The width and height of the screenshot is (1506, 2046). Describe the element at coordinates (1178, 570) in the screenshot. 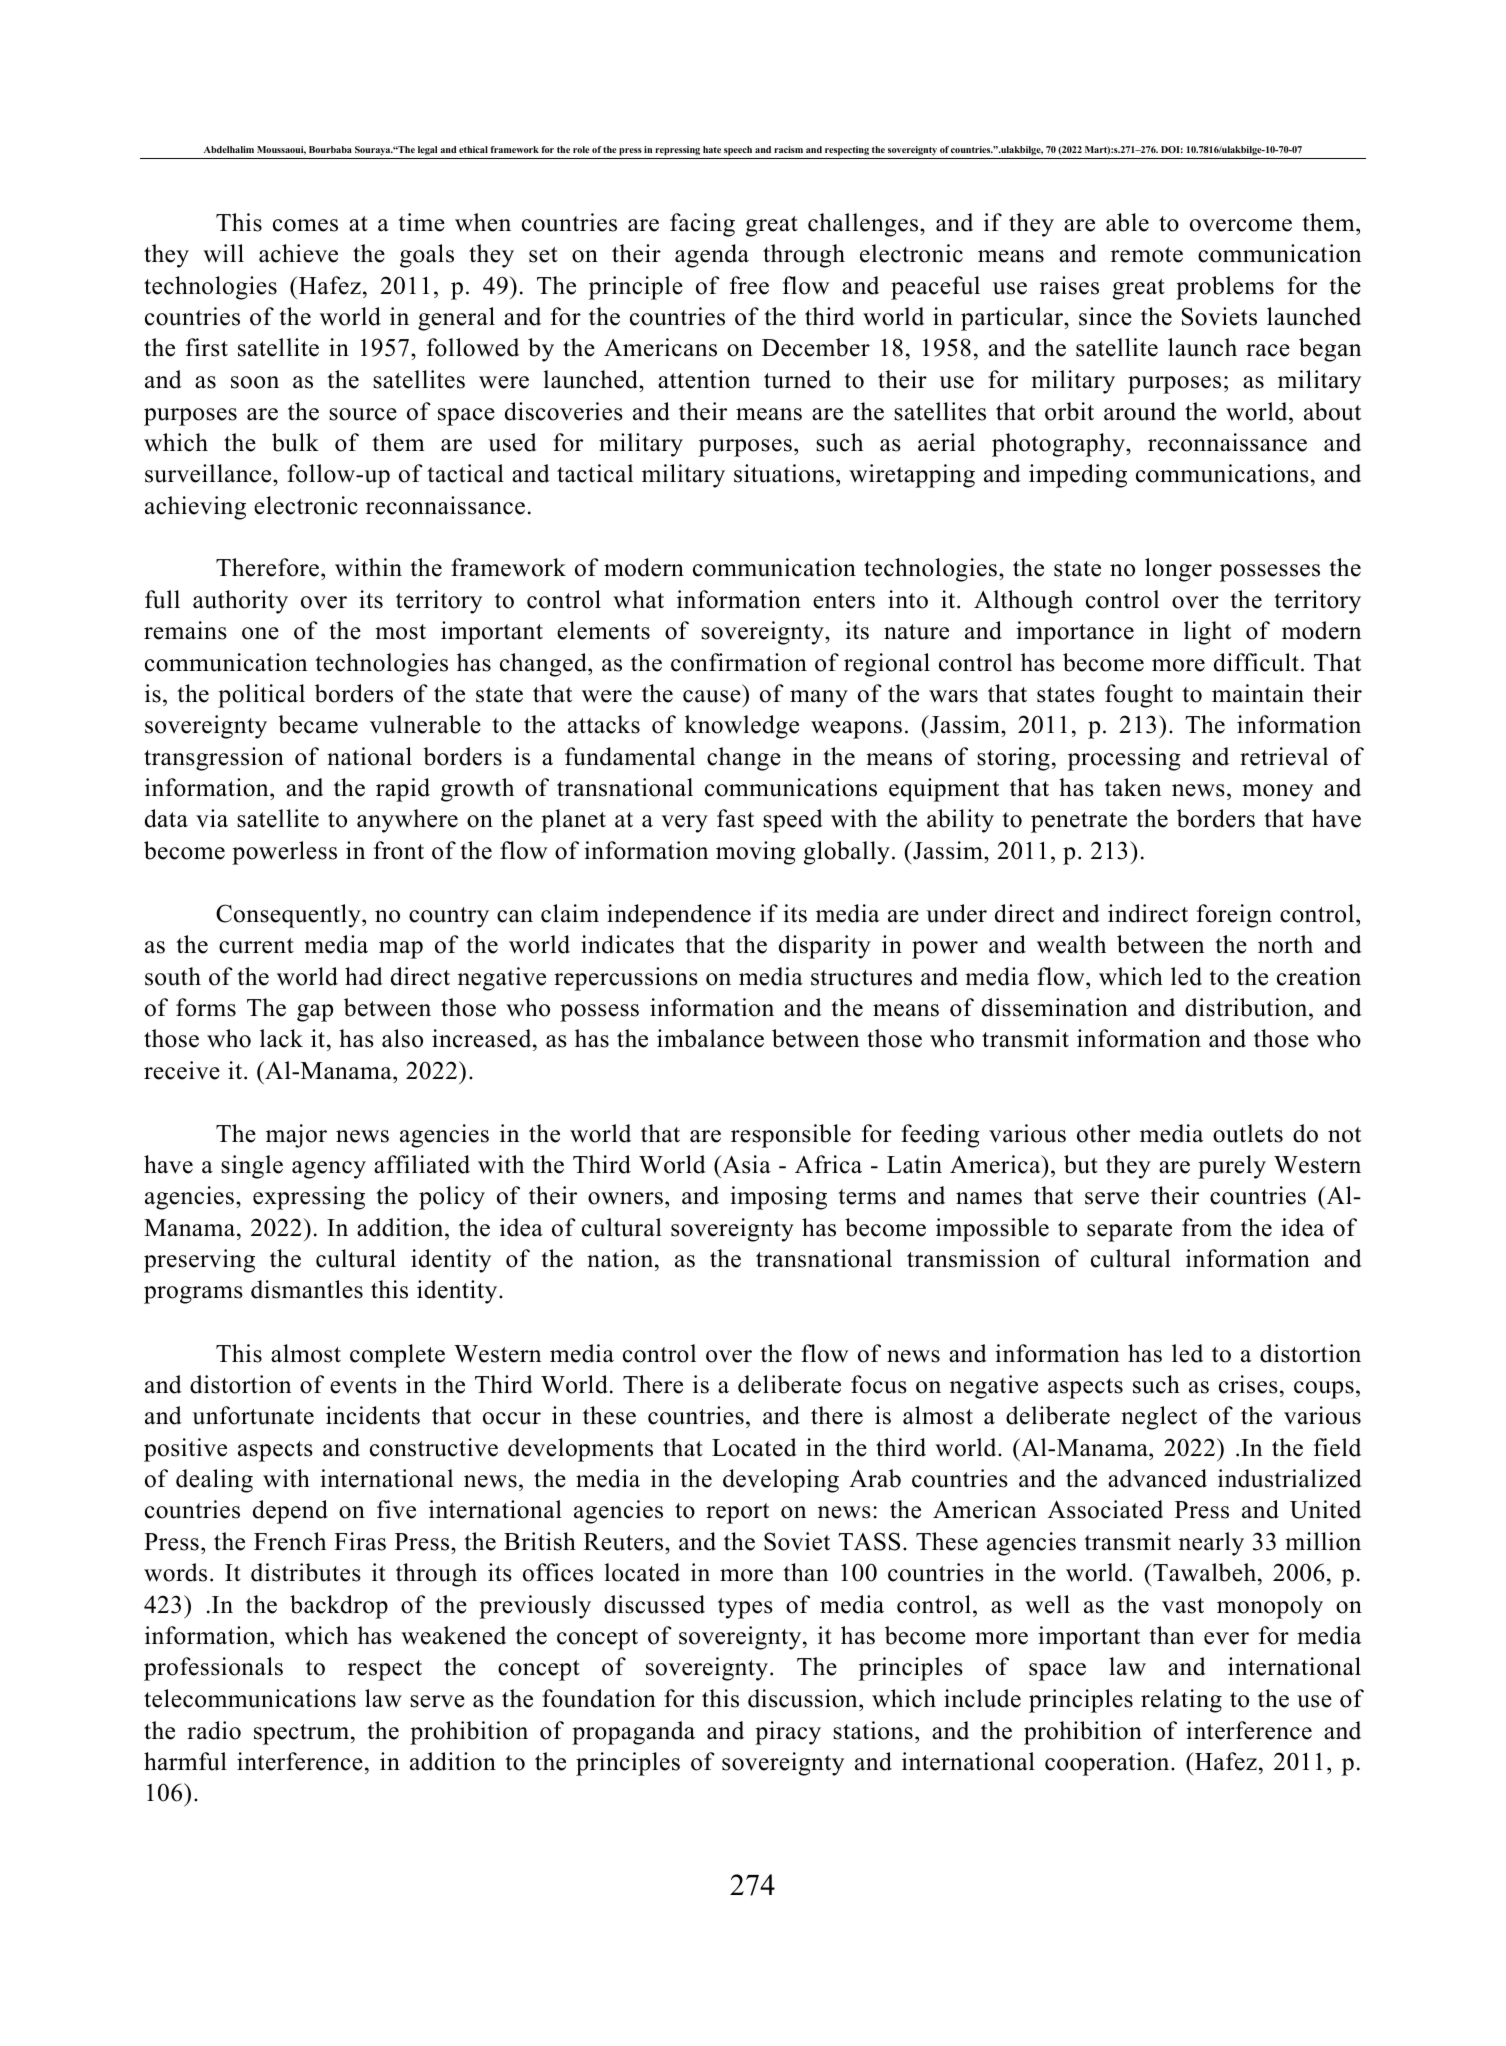

I see `longer` at that location.
